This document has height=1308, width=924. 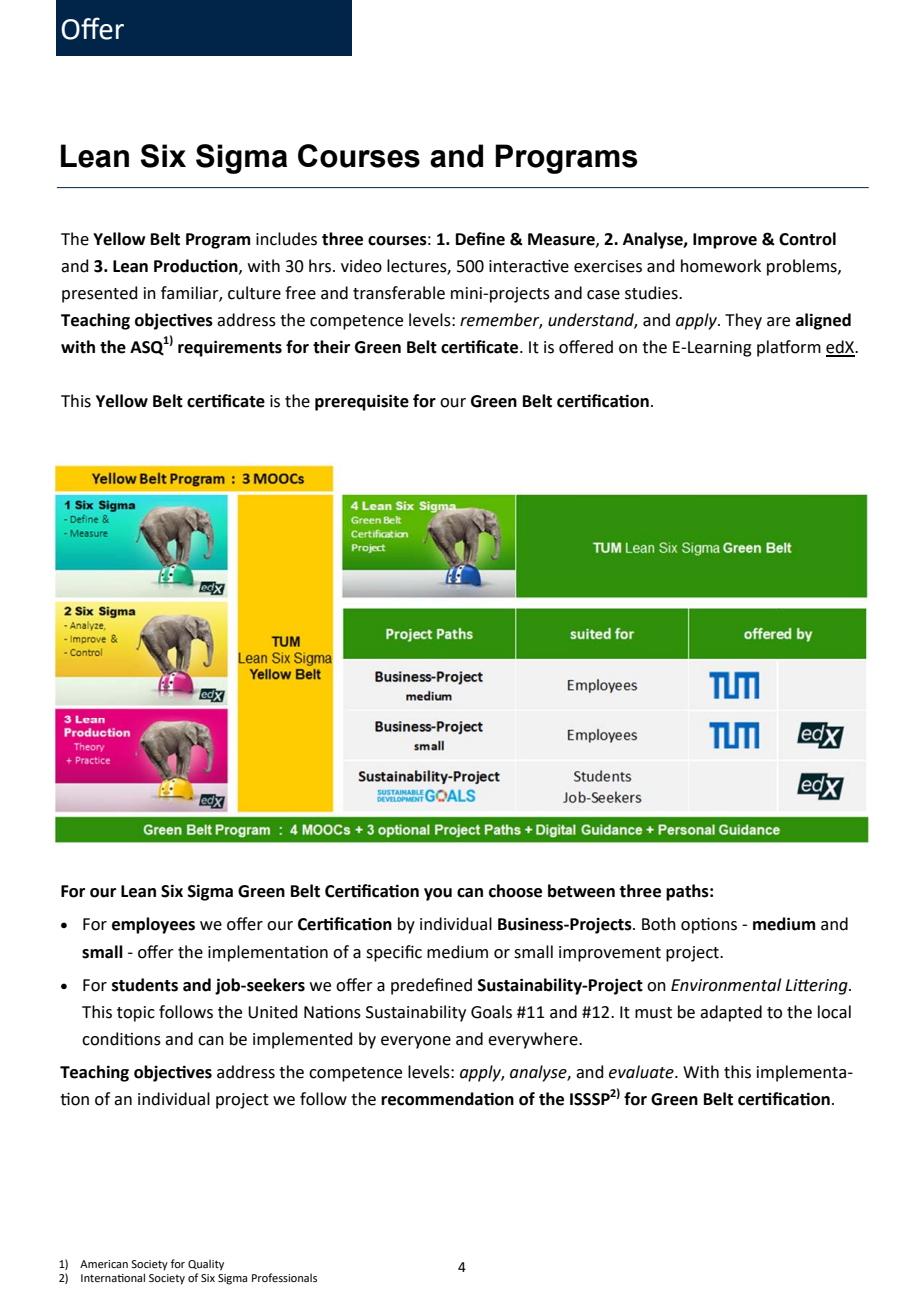 What do you see at coordinates (726, 985) in the document?
I see `Environmental` at bounding box center [726, 985].
